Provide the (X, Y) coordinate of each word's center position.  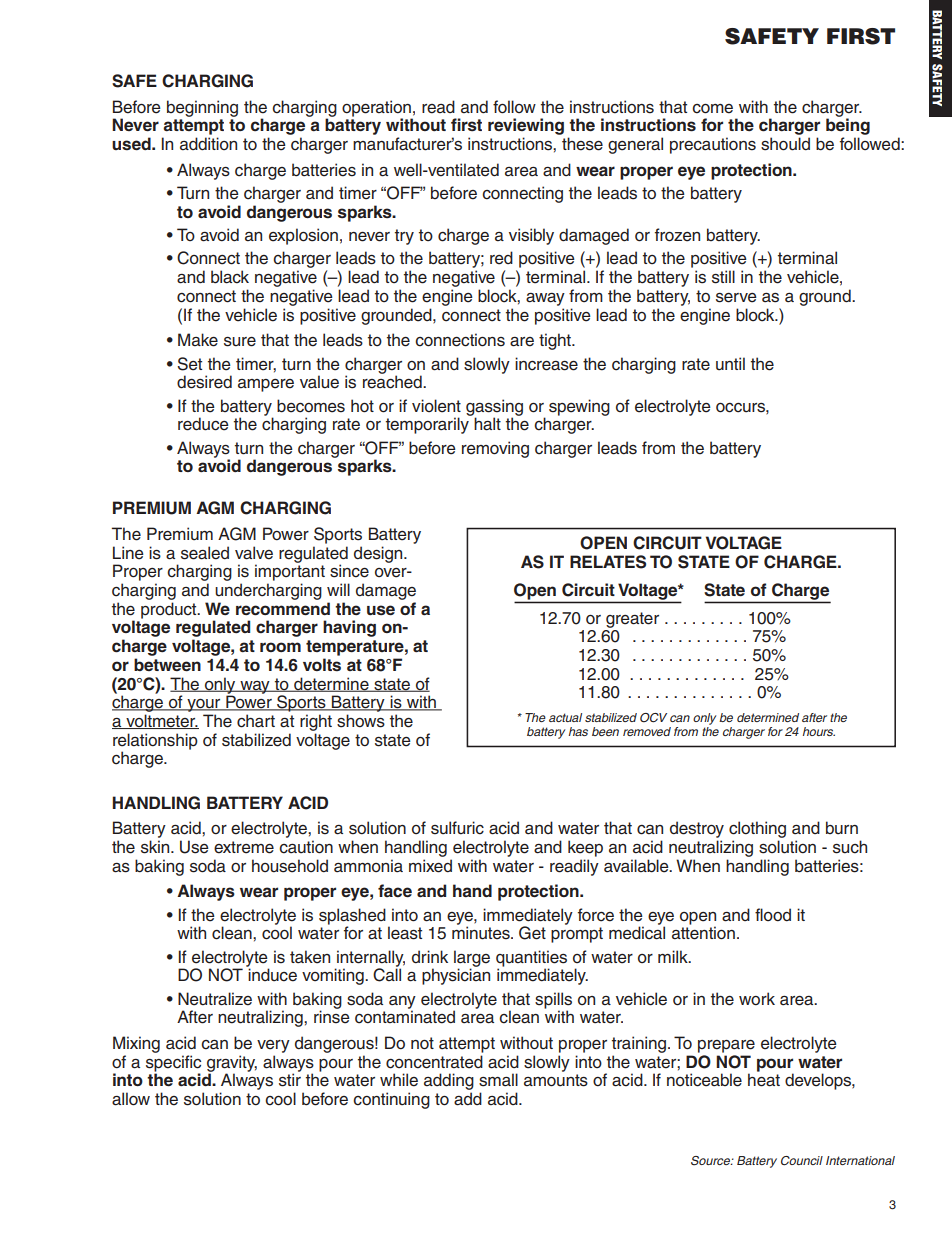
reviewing (526, 128)
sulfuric (457, 828)
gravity (232, 1064)
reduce (203, 424)
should (785, 144)
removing (495, 449)
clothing (757, 831)
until (730, 364)
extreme (244, 847)
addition (208, 144)
